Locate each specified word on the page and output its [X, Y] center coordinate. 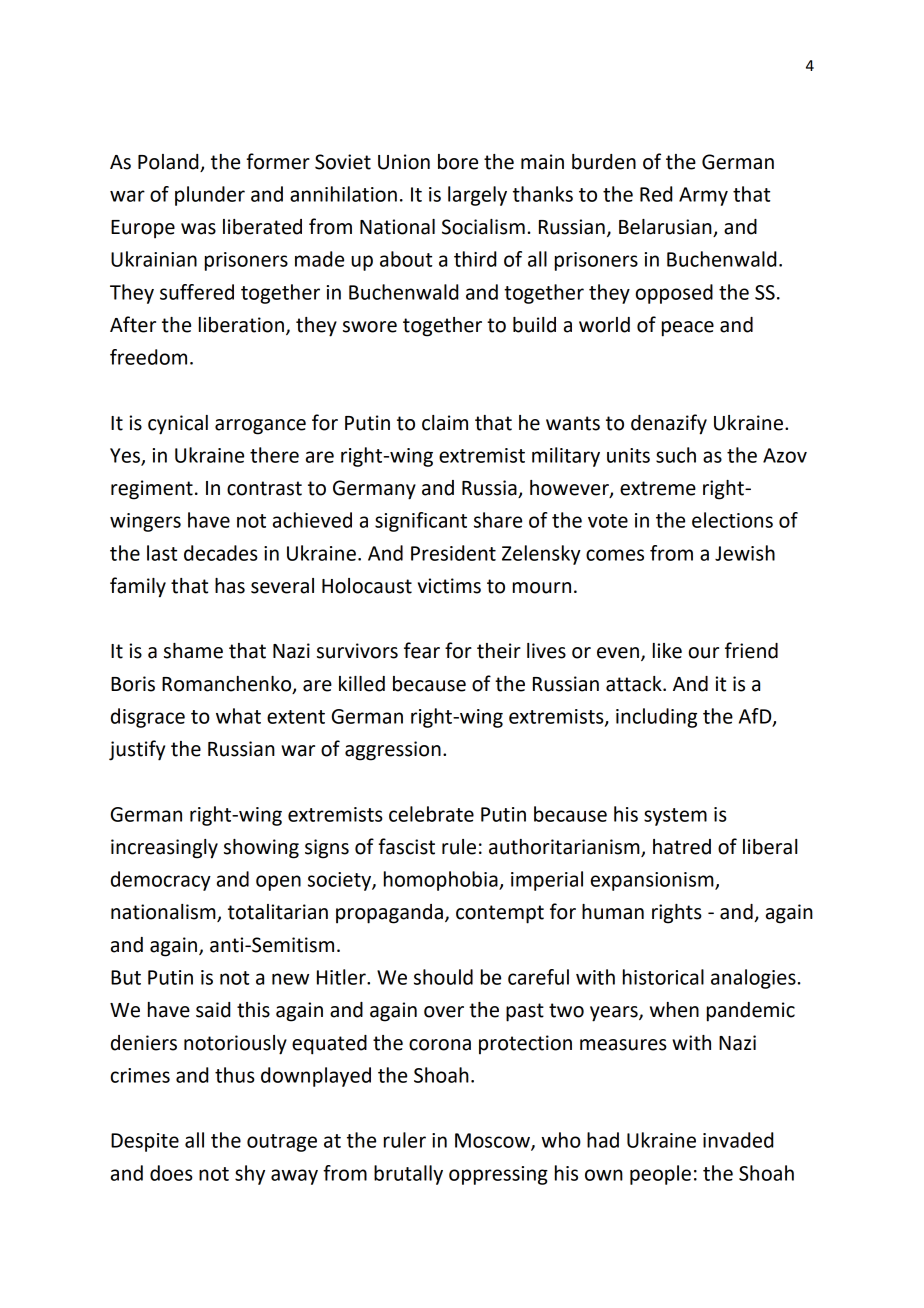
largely [477, 196]
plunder [210, 196]
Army [703, 196]
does [171, 1173]
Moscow [493, 1141]
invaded [738, 1140]
